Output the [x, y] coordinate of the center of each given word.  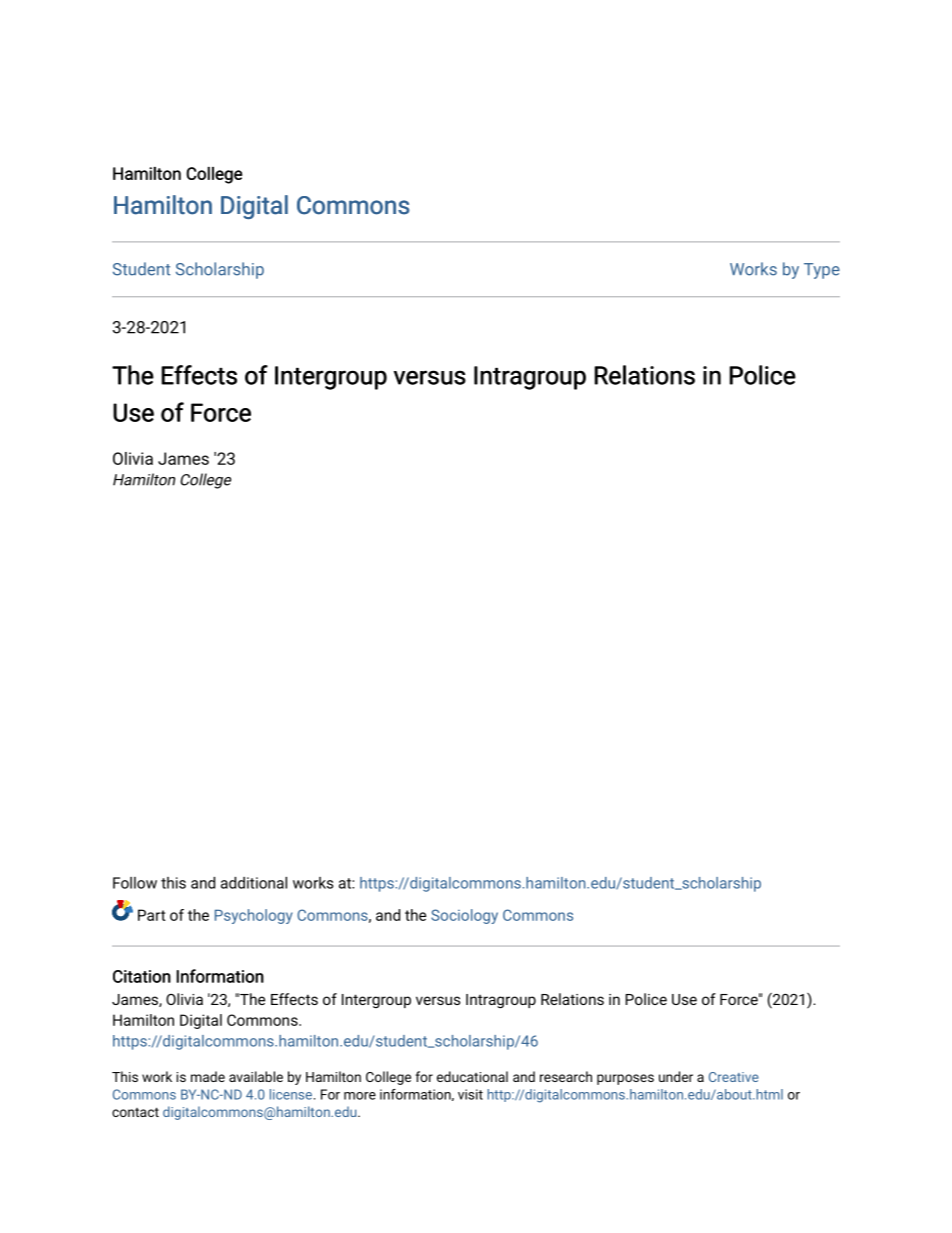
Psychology [254, 916]
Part [152, 915]
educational [472, 1076]
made [208, 1076]
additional [254, 883]
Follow [135, 883]
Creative [734, 1077]
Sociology [464, 916]
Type [822, 271]
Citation [142, 976]
